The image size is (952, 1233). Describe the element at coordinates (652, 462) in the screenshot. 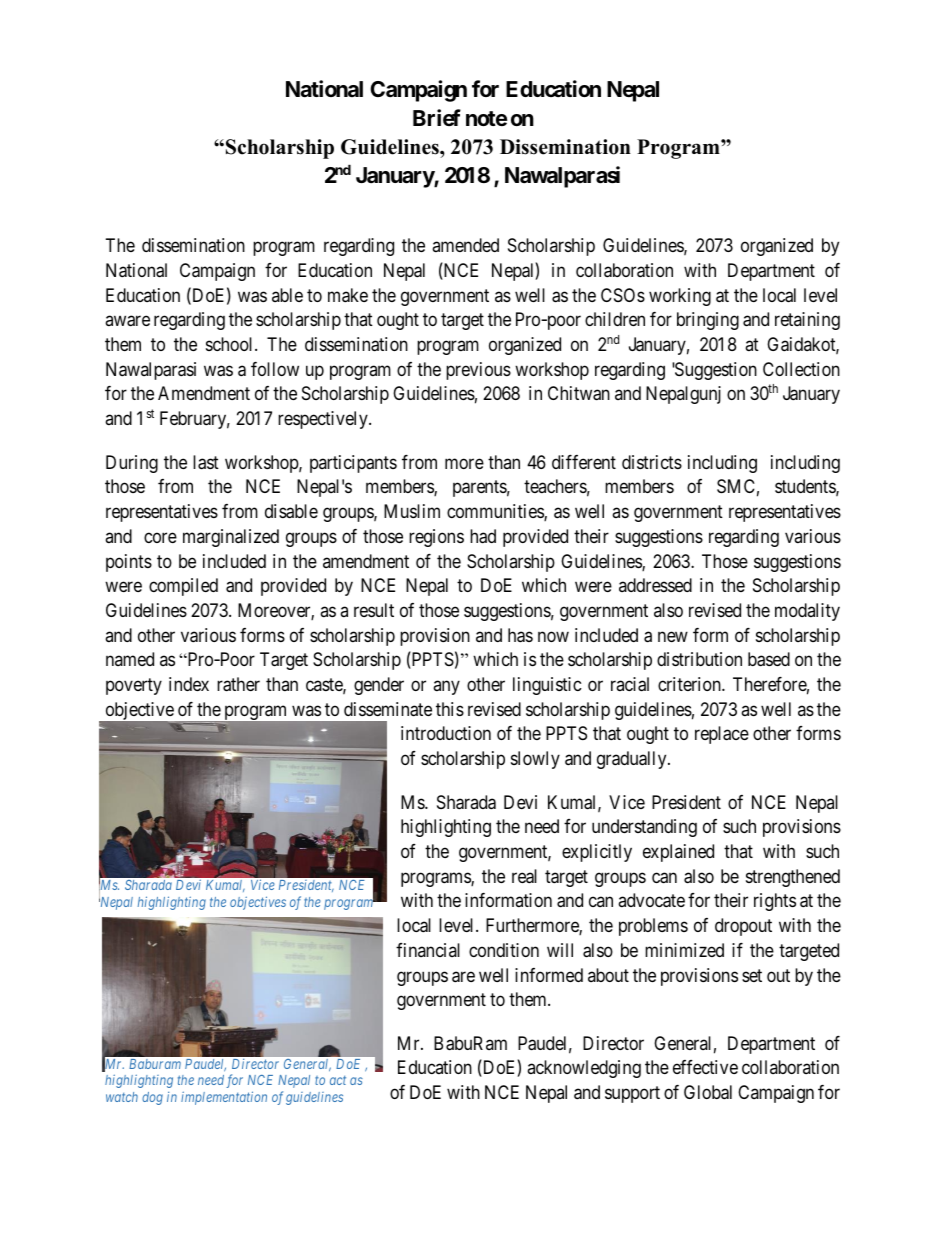

I see `districts` at that location.
